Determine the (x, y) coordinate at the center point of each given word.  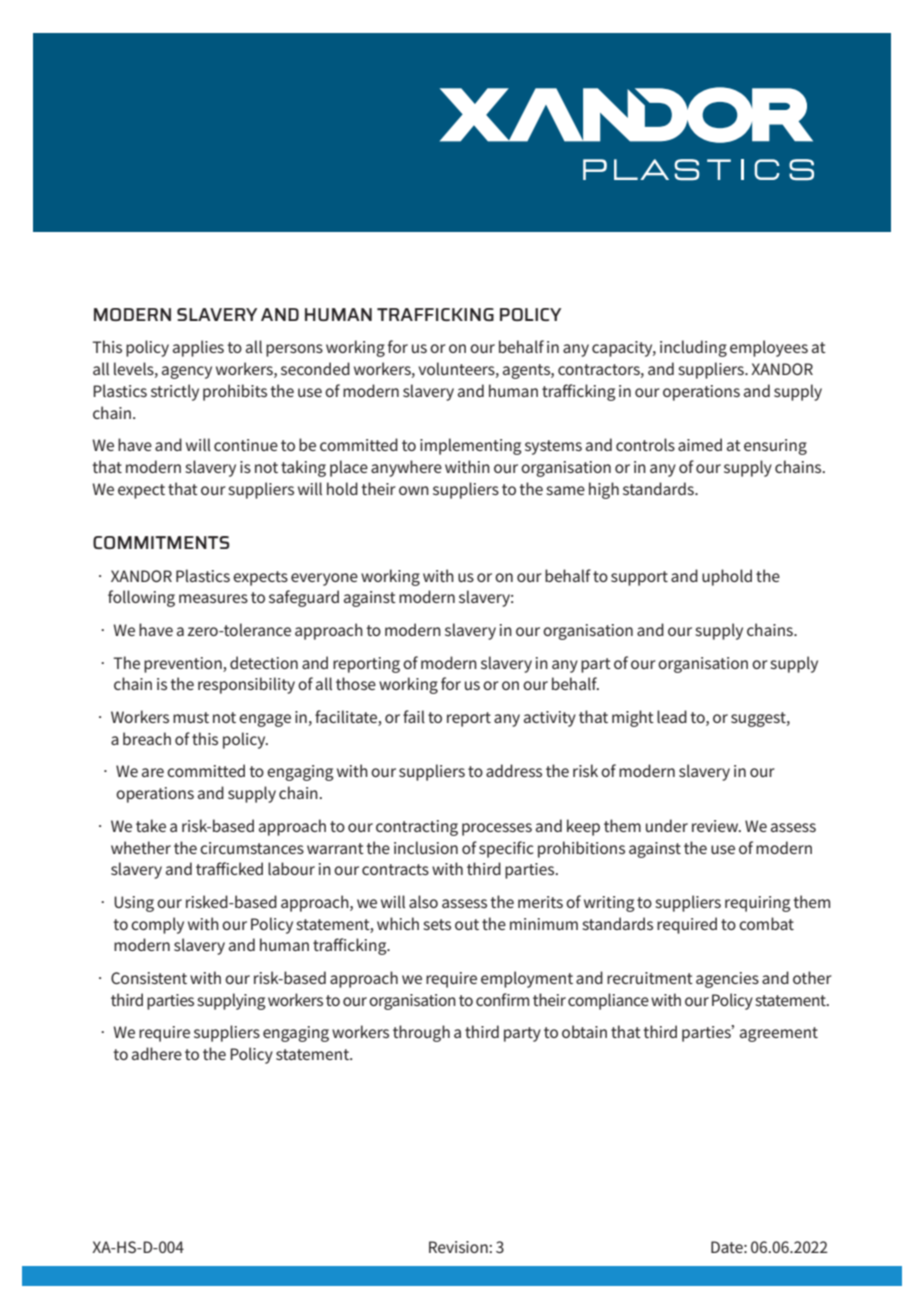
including (693, 348)
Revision (458, 1247)
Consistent (149, 978)
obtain (584, 1031)
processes (497, 829)
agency (187, 372)
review (716, 826)
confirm (502, 999)
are (153, 772)
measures (213, 598)
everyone (324, 579)
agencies (727, 980)
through (421, 1033)
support (639, 578)
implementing (471, 446)
